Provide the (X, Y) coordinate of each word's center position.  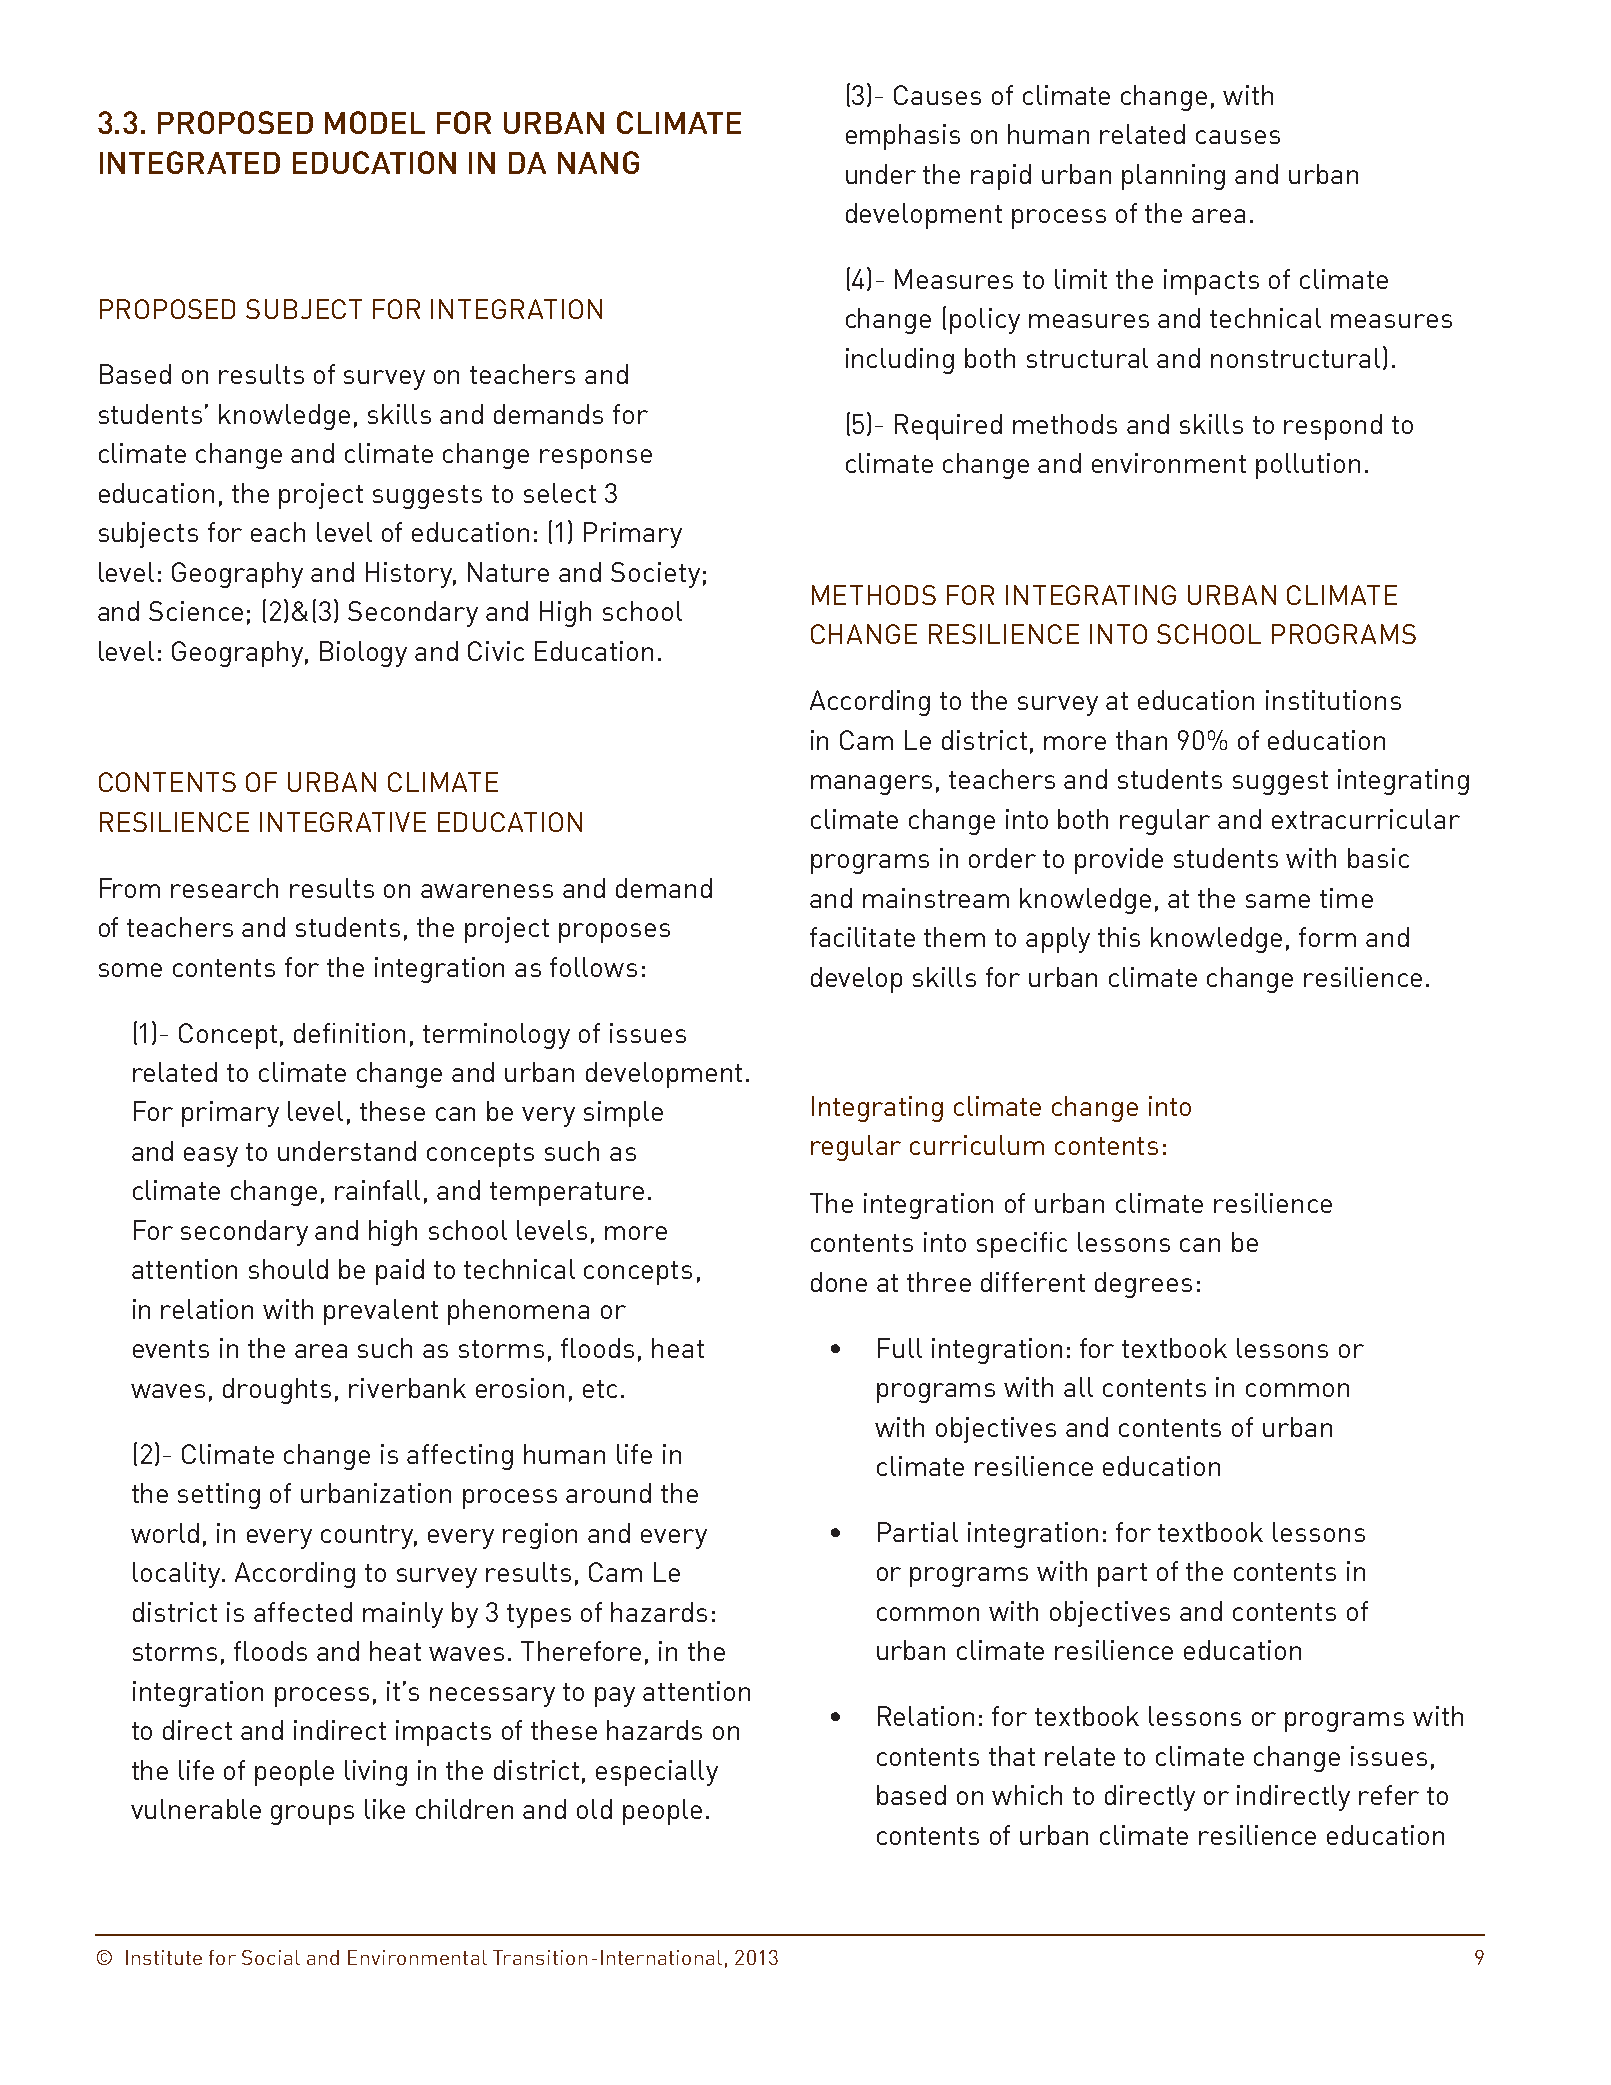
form (1327, 937)
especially (657, 1773)
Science (196, 611)
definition (349, 1033)
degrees (1143, 1285)
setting (219, 1496)
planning (1173, 177)
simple (623, 1114)
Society (655, 575)
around (608, 1493)
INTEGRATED (190, 162)
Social (271, 1957)
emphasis (903, 137)
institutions (1333, 700)
